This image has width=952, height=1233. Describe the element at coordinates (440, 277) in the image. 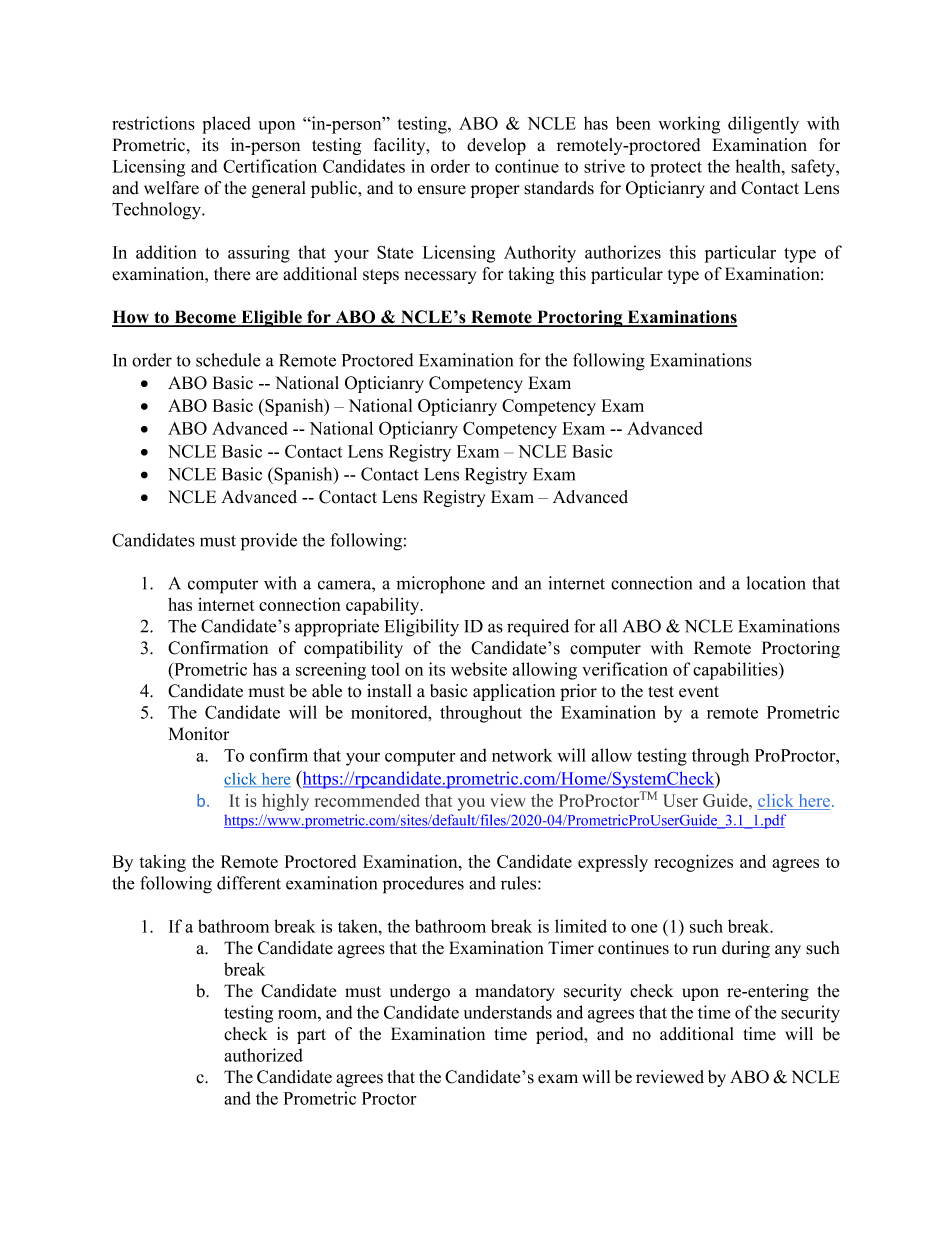

I see `necessary` at that location.
